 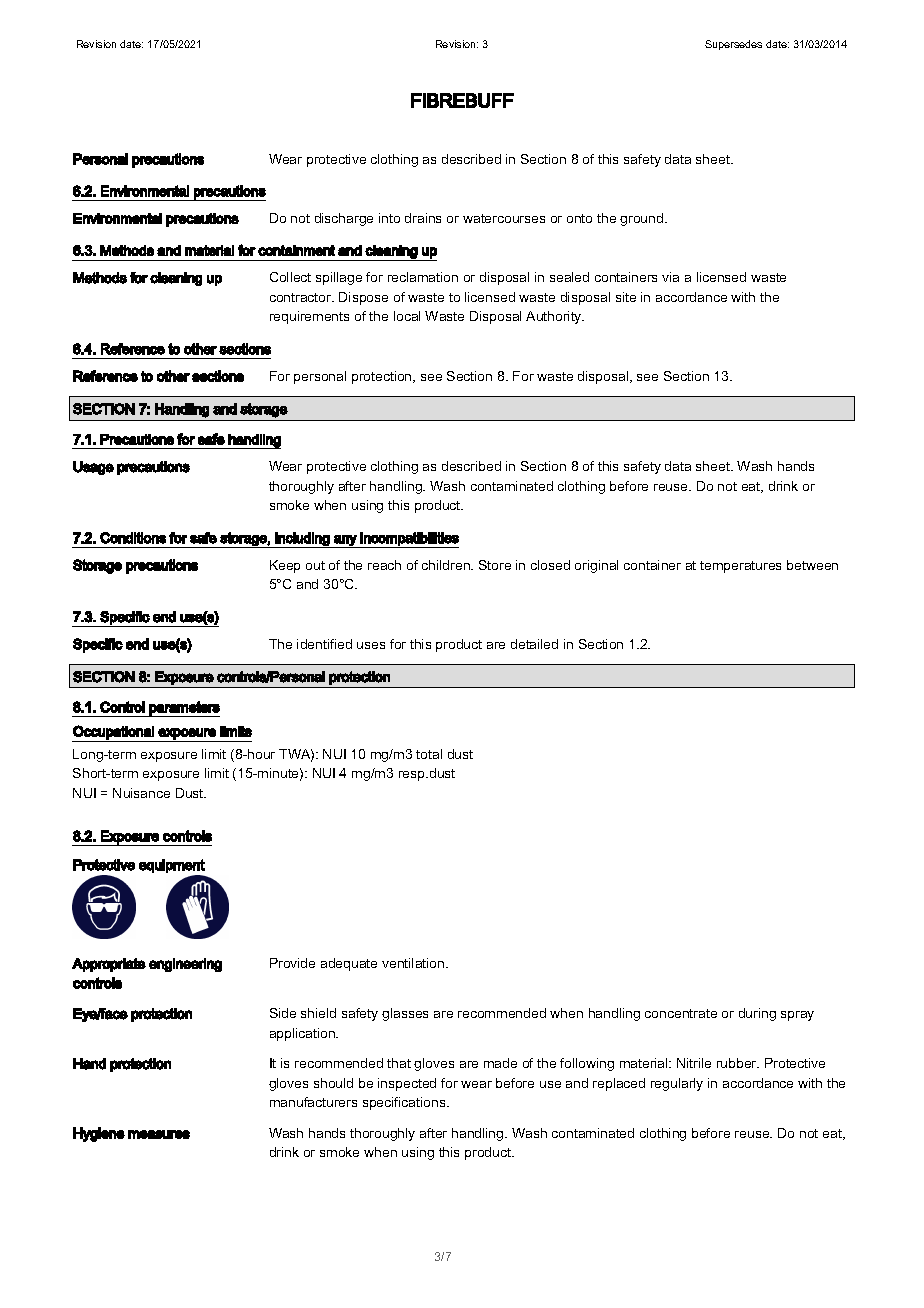 What do you see at coordinates (133, 538) in the image?
I see `Conditions` at bounding box center [133, 538].
